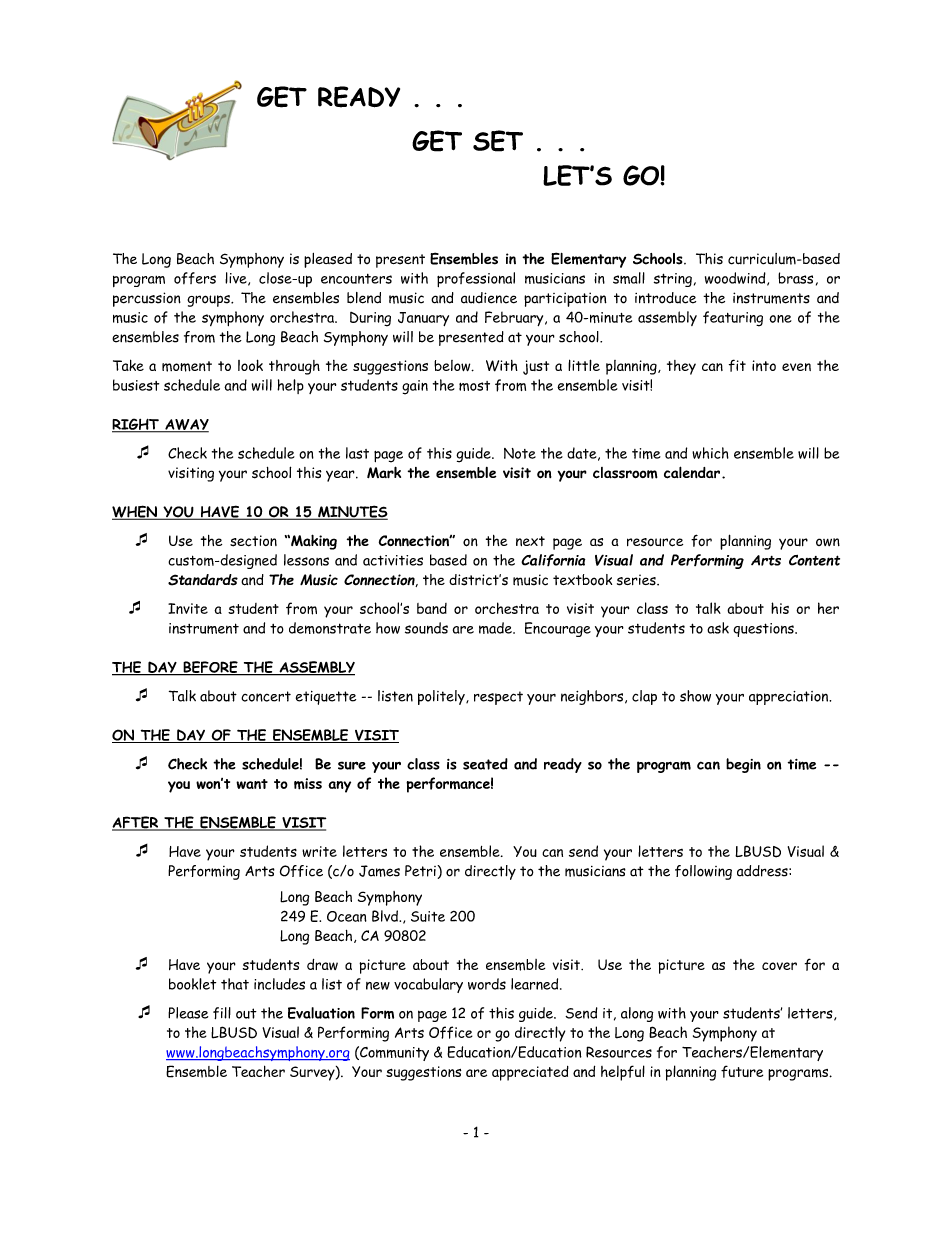 This screenshot has width=952, height=1233. I want to click on want, so click(252, 784).
